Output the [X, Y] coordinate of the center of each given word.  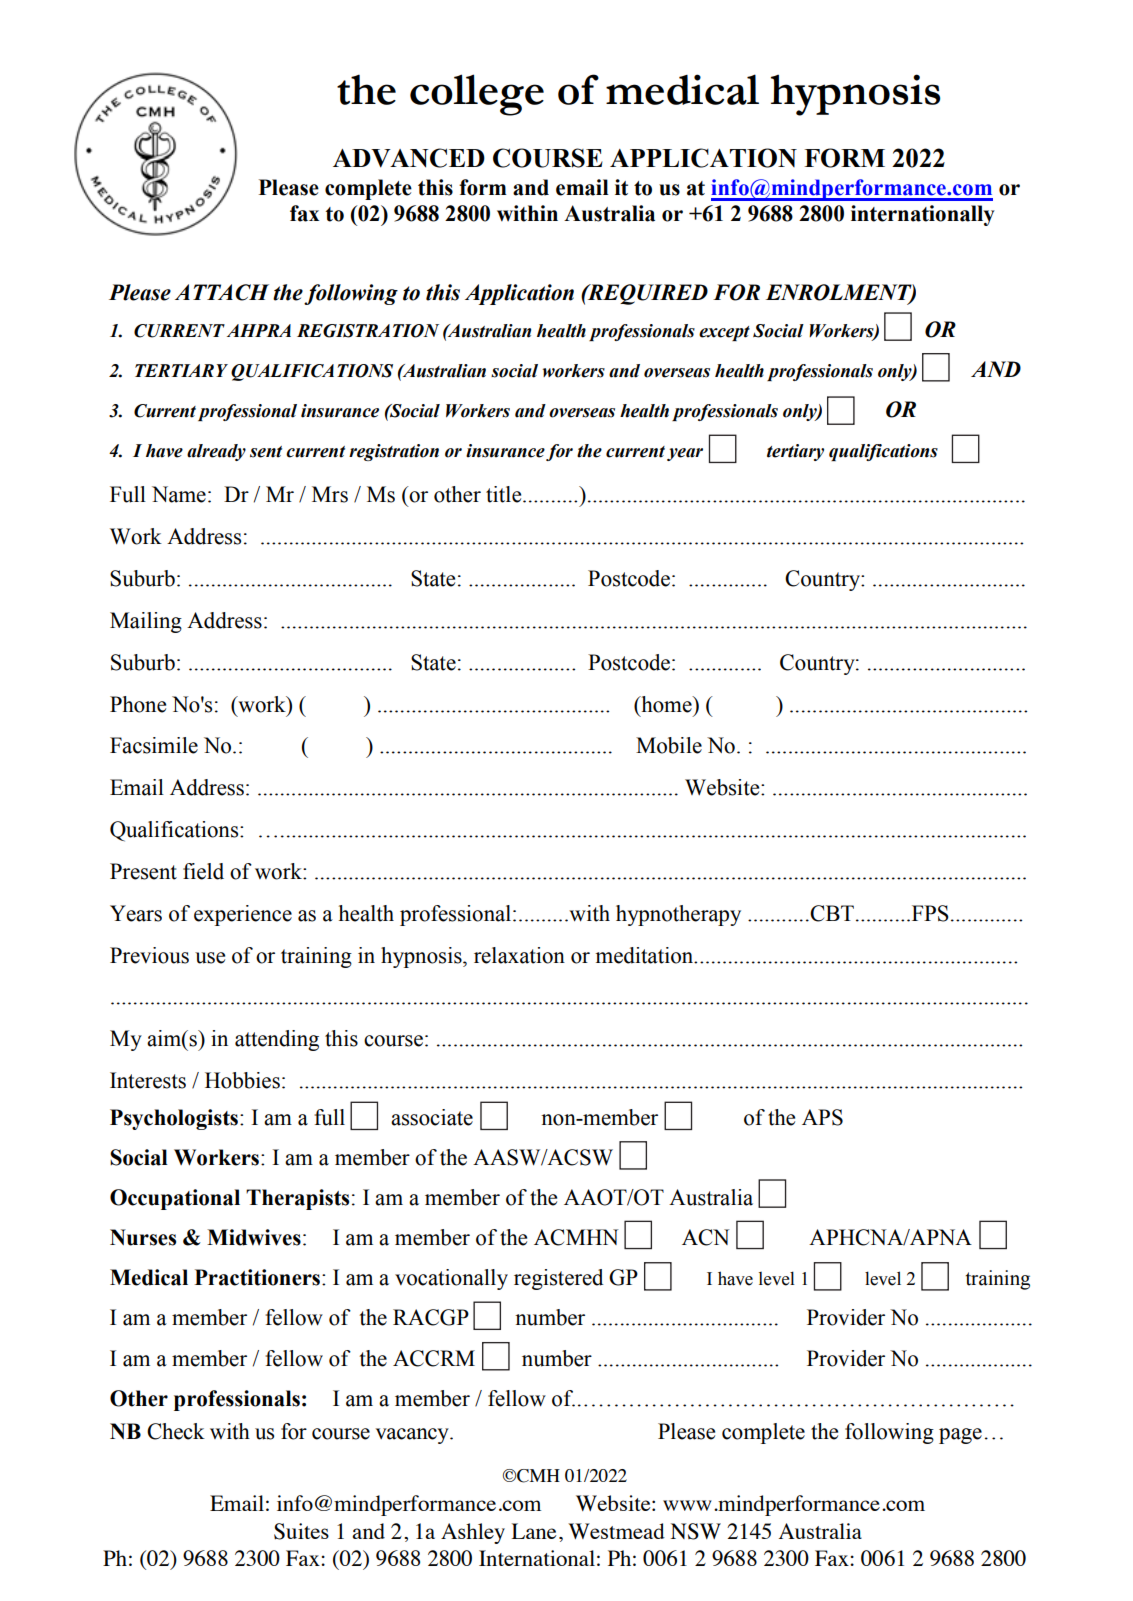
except [724, 333]
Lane [534, 1531]
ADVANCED [409, 158]
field [203, 871]
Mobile [669, 745]
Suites [301, 1531]
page [960, 1436]
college [477, 95]
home [666, 704]
